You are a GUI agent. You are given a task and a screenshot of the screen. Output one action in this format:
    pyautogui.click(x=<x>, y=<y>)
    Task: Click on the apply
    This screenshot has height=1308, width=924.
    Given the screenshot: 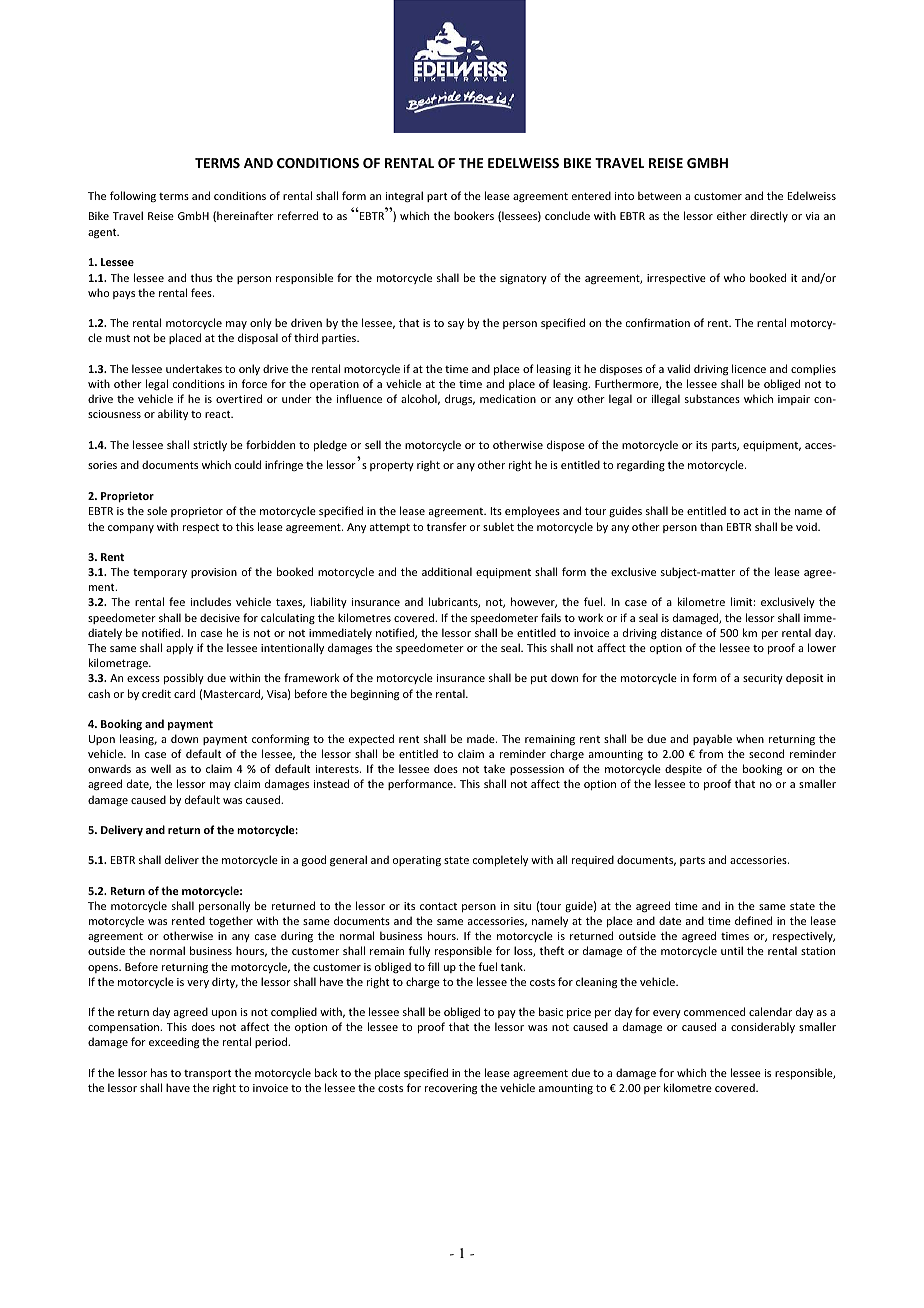 What is the action you would take?
    pyautogui.click(x=179, y=648)
